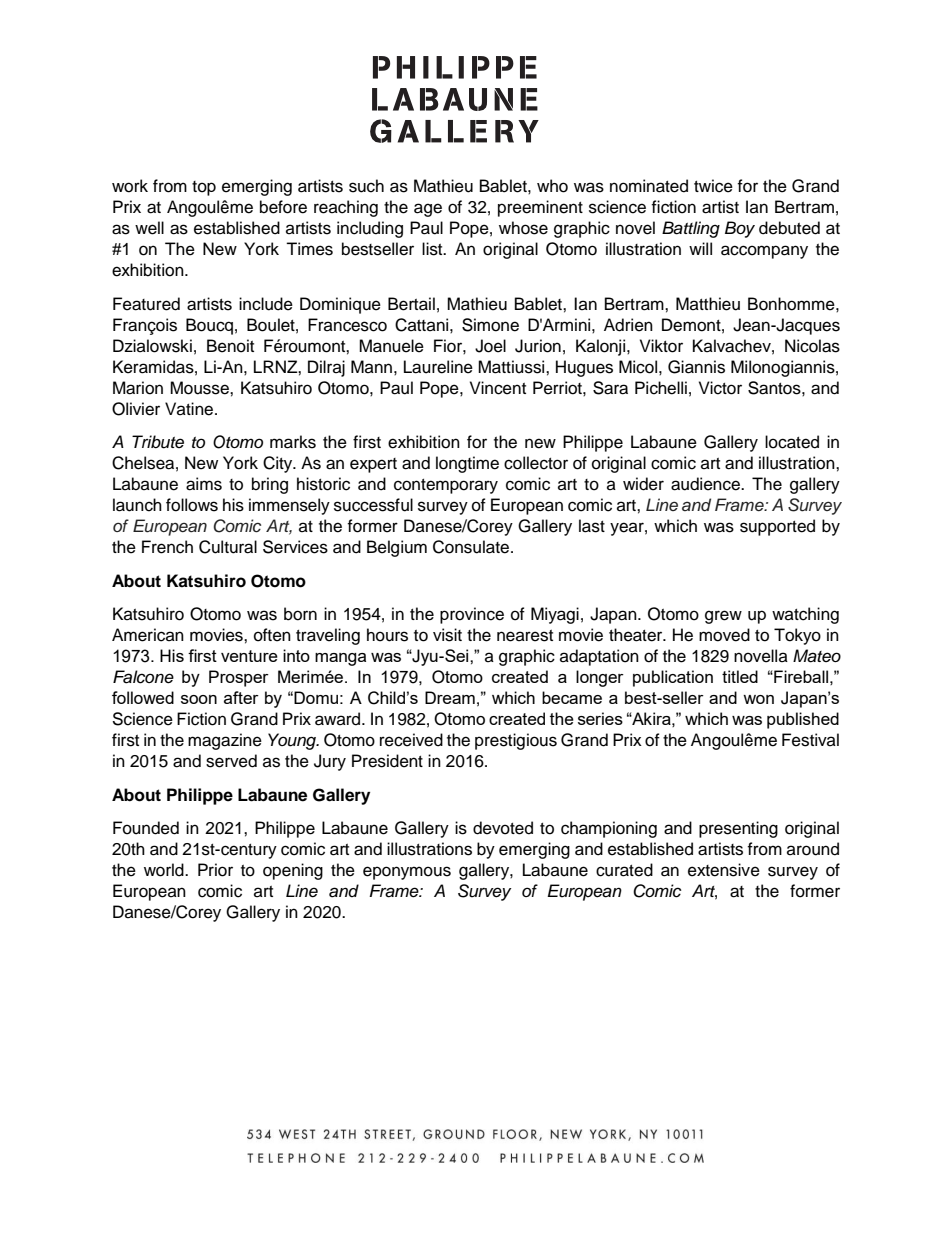  What do you see at coordinates (724, 635) in the image?
I see `moved` at bounding box center [724, 635].
